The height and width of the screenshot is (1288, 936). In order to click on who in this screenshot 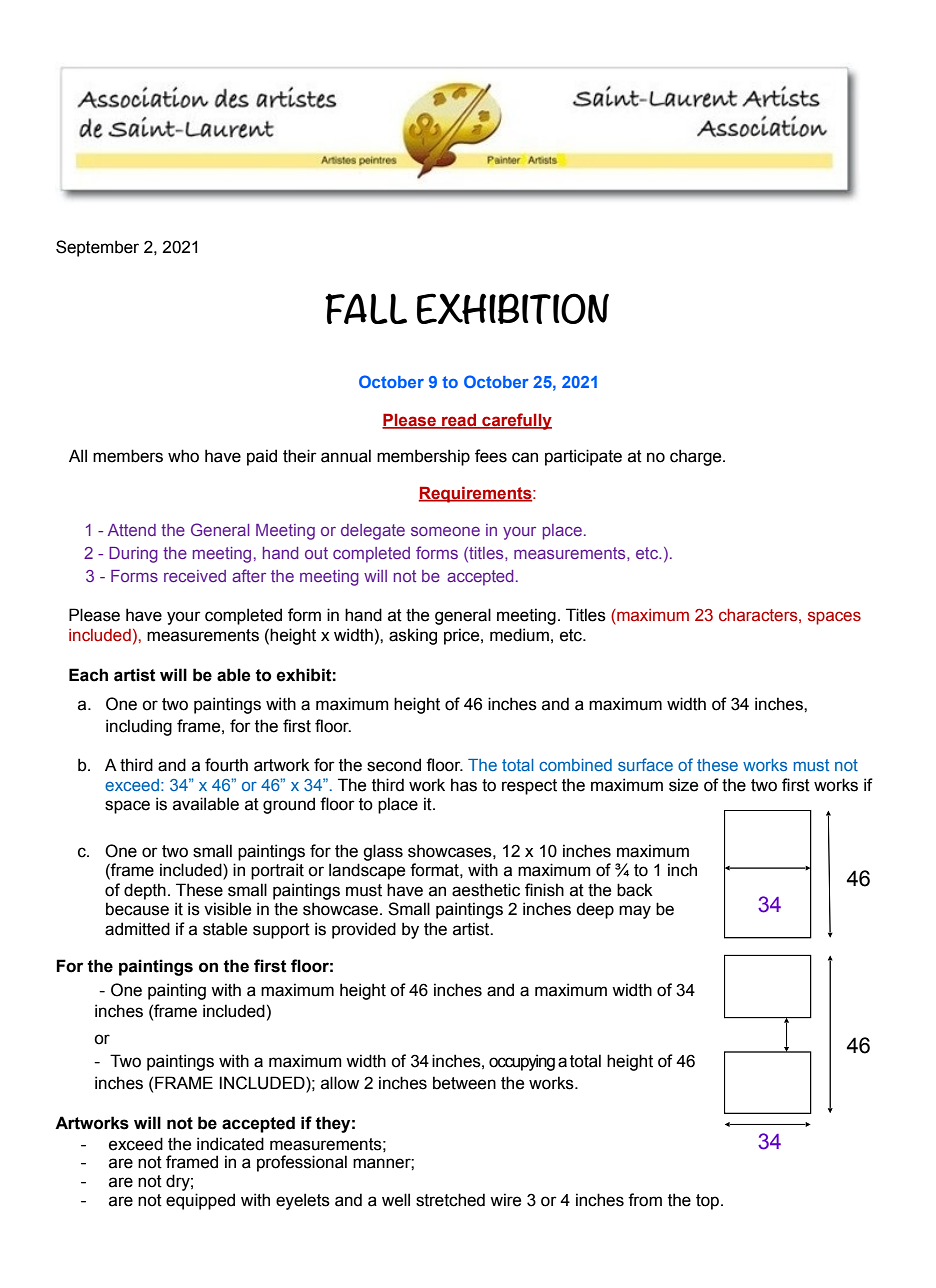, I will do `click(183, 456)`.
